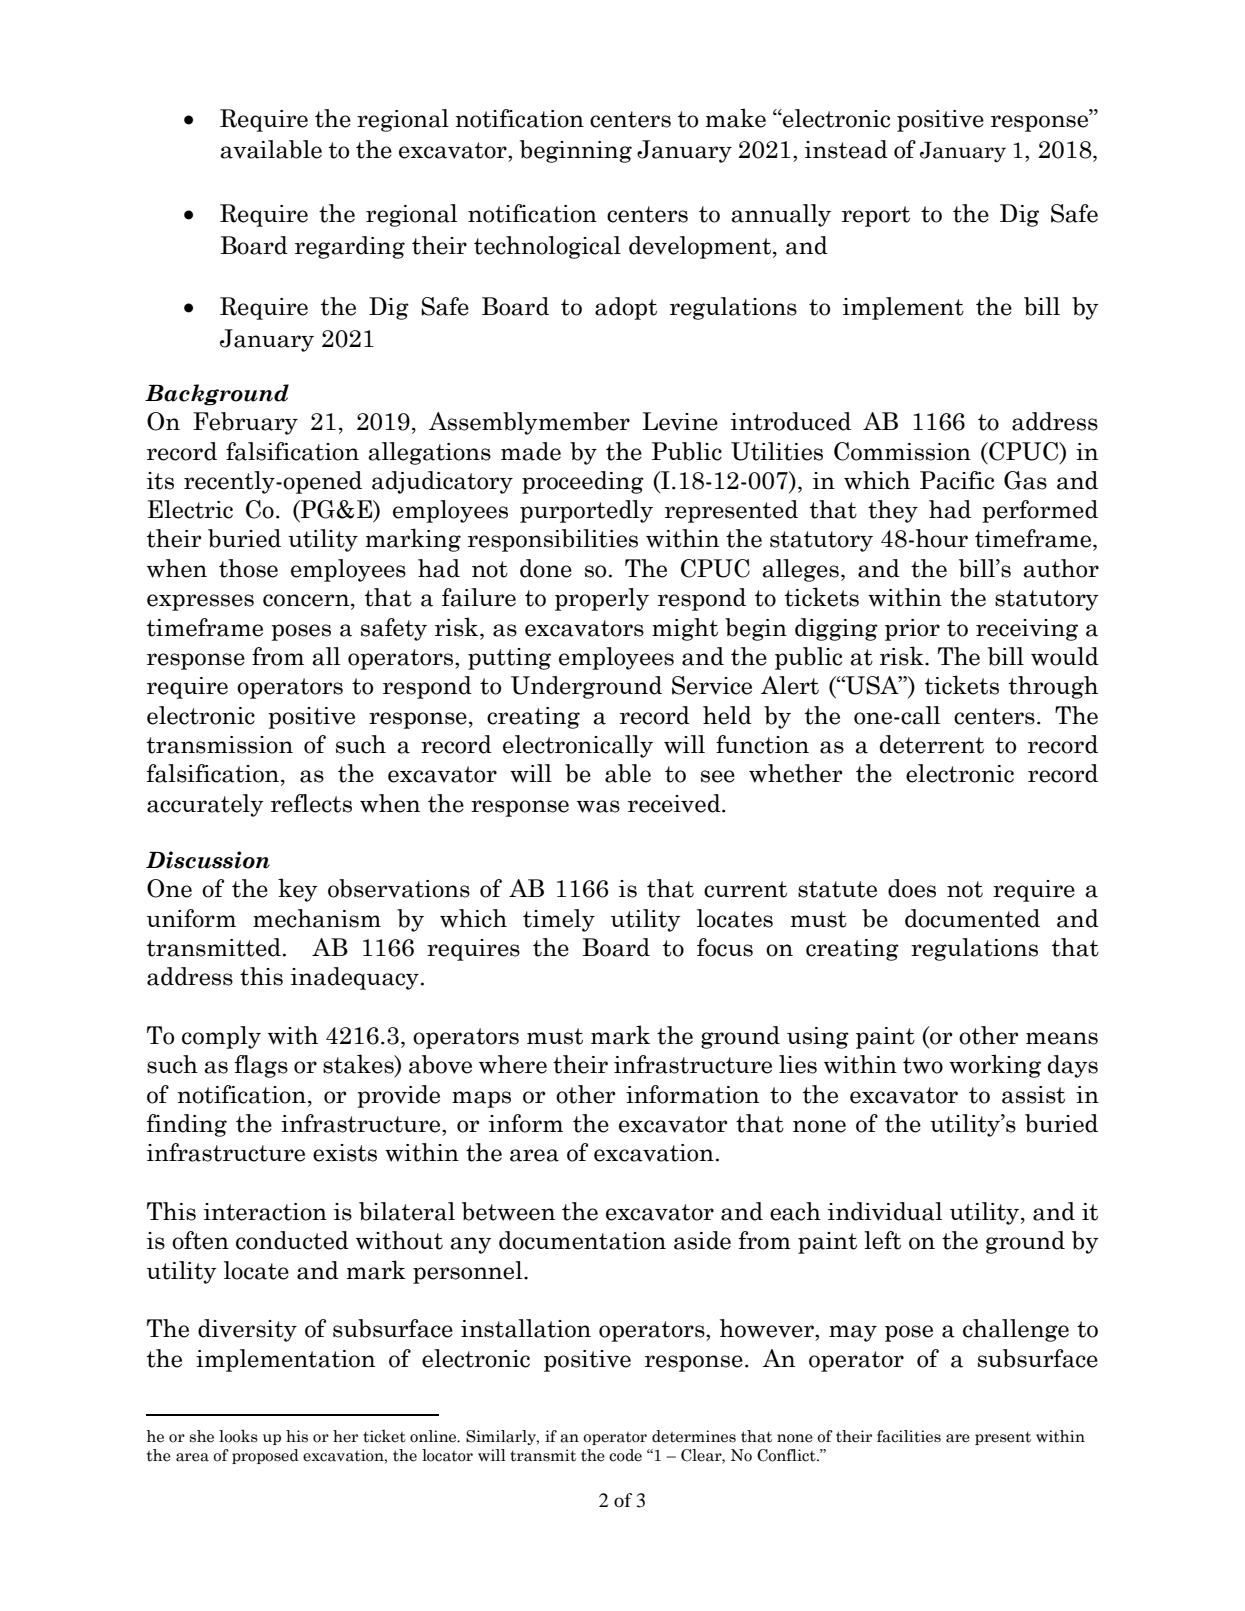  Describe the element at coordinates (559, 920) in the document. I see `timely` at that location.
